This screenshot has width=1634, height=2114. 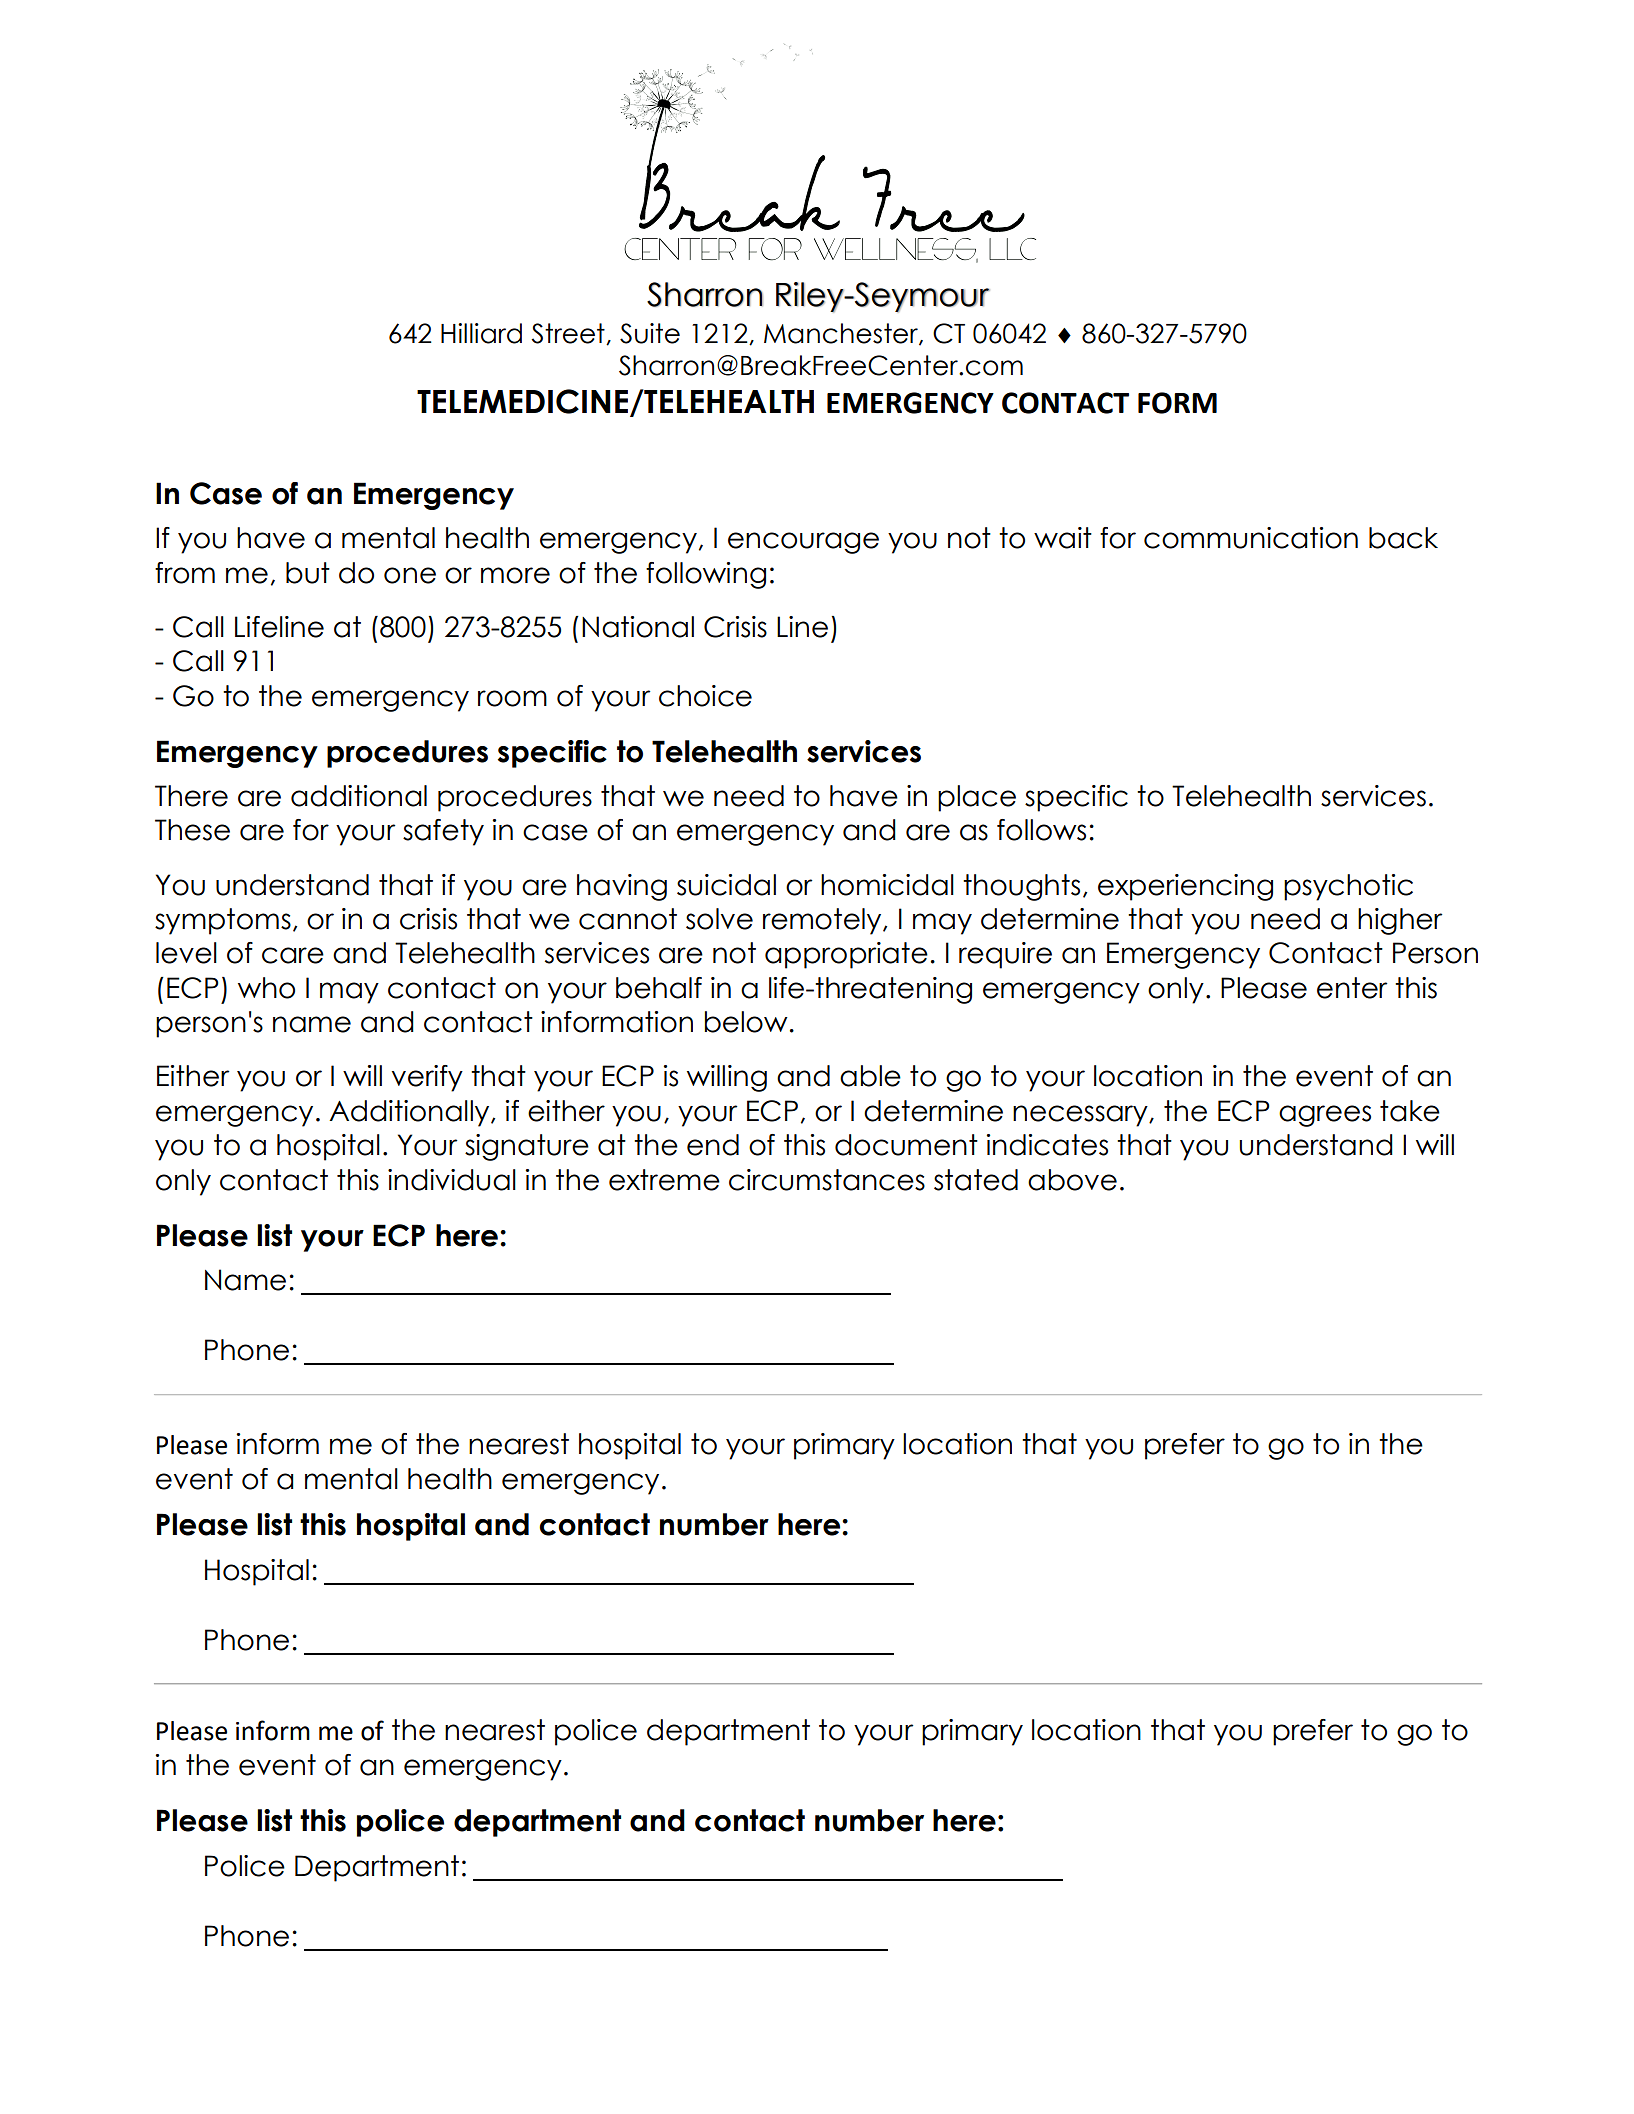 What do you see at coordinates (705, 696) in the screenshot?
I see `choice` at bounding box center [705, 696].
